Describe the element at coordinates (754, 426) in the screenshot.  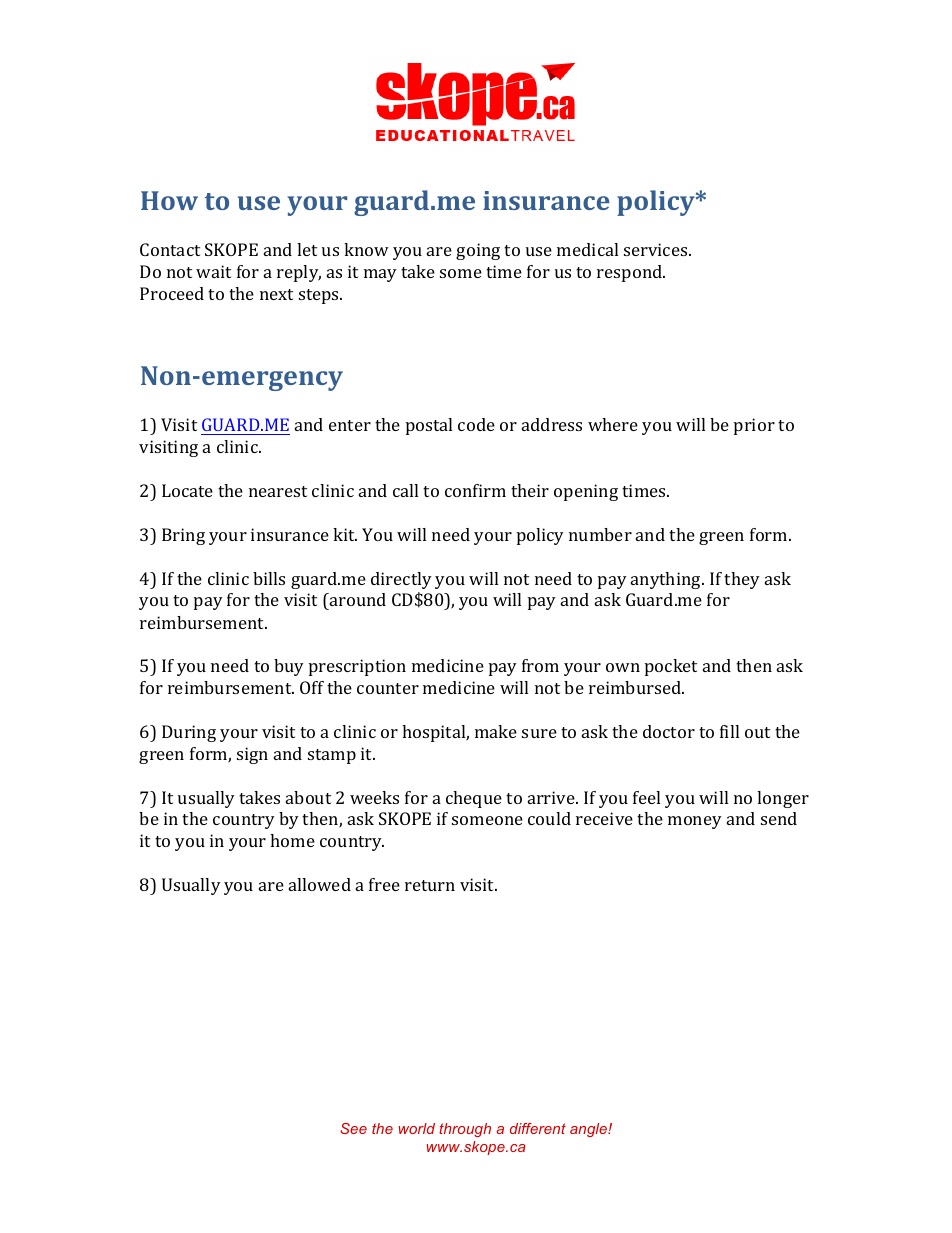
I see `prior` at that location.
